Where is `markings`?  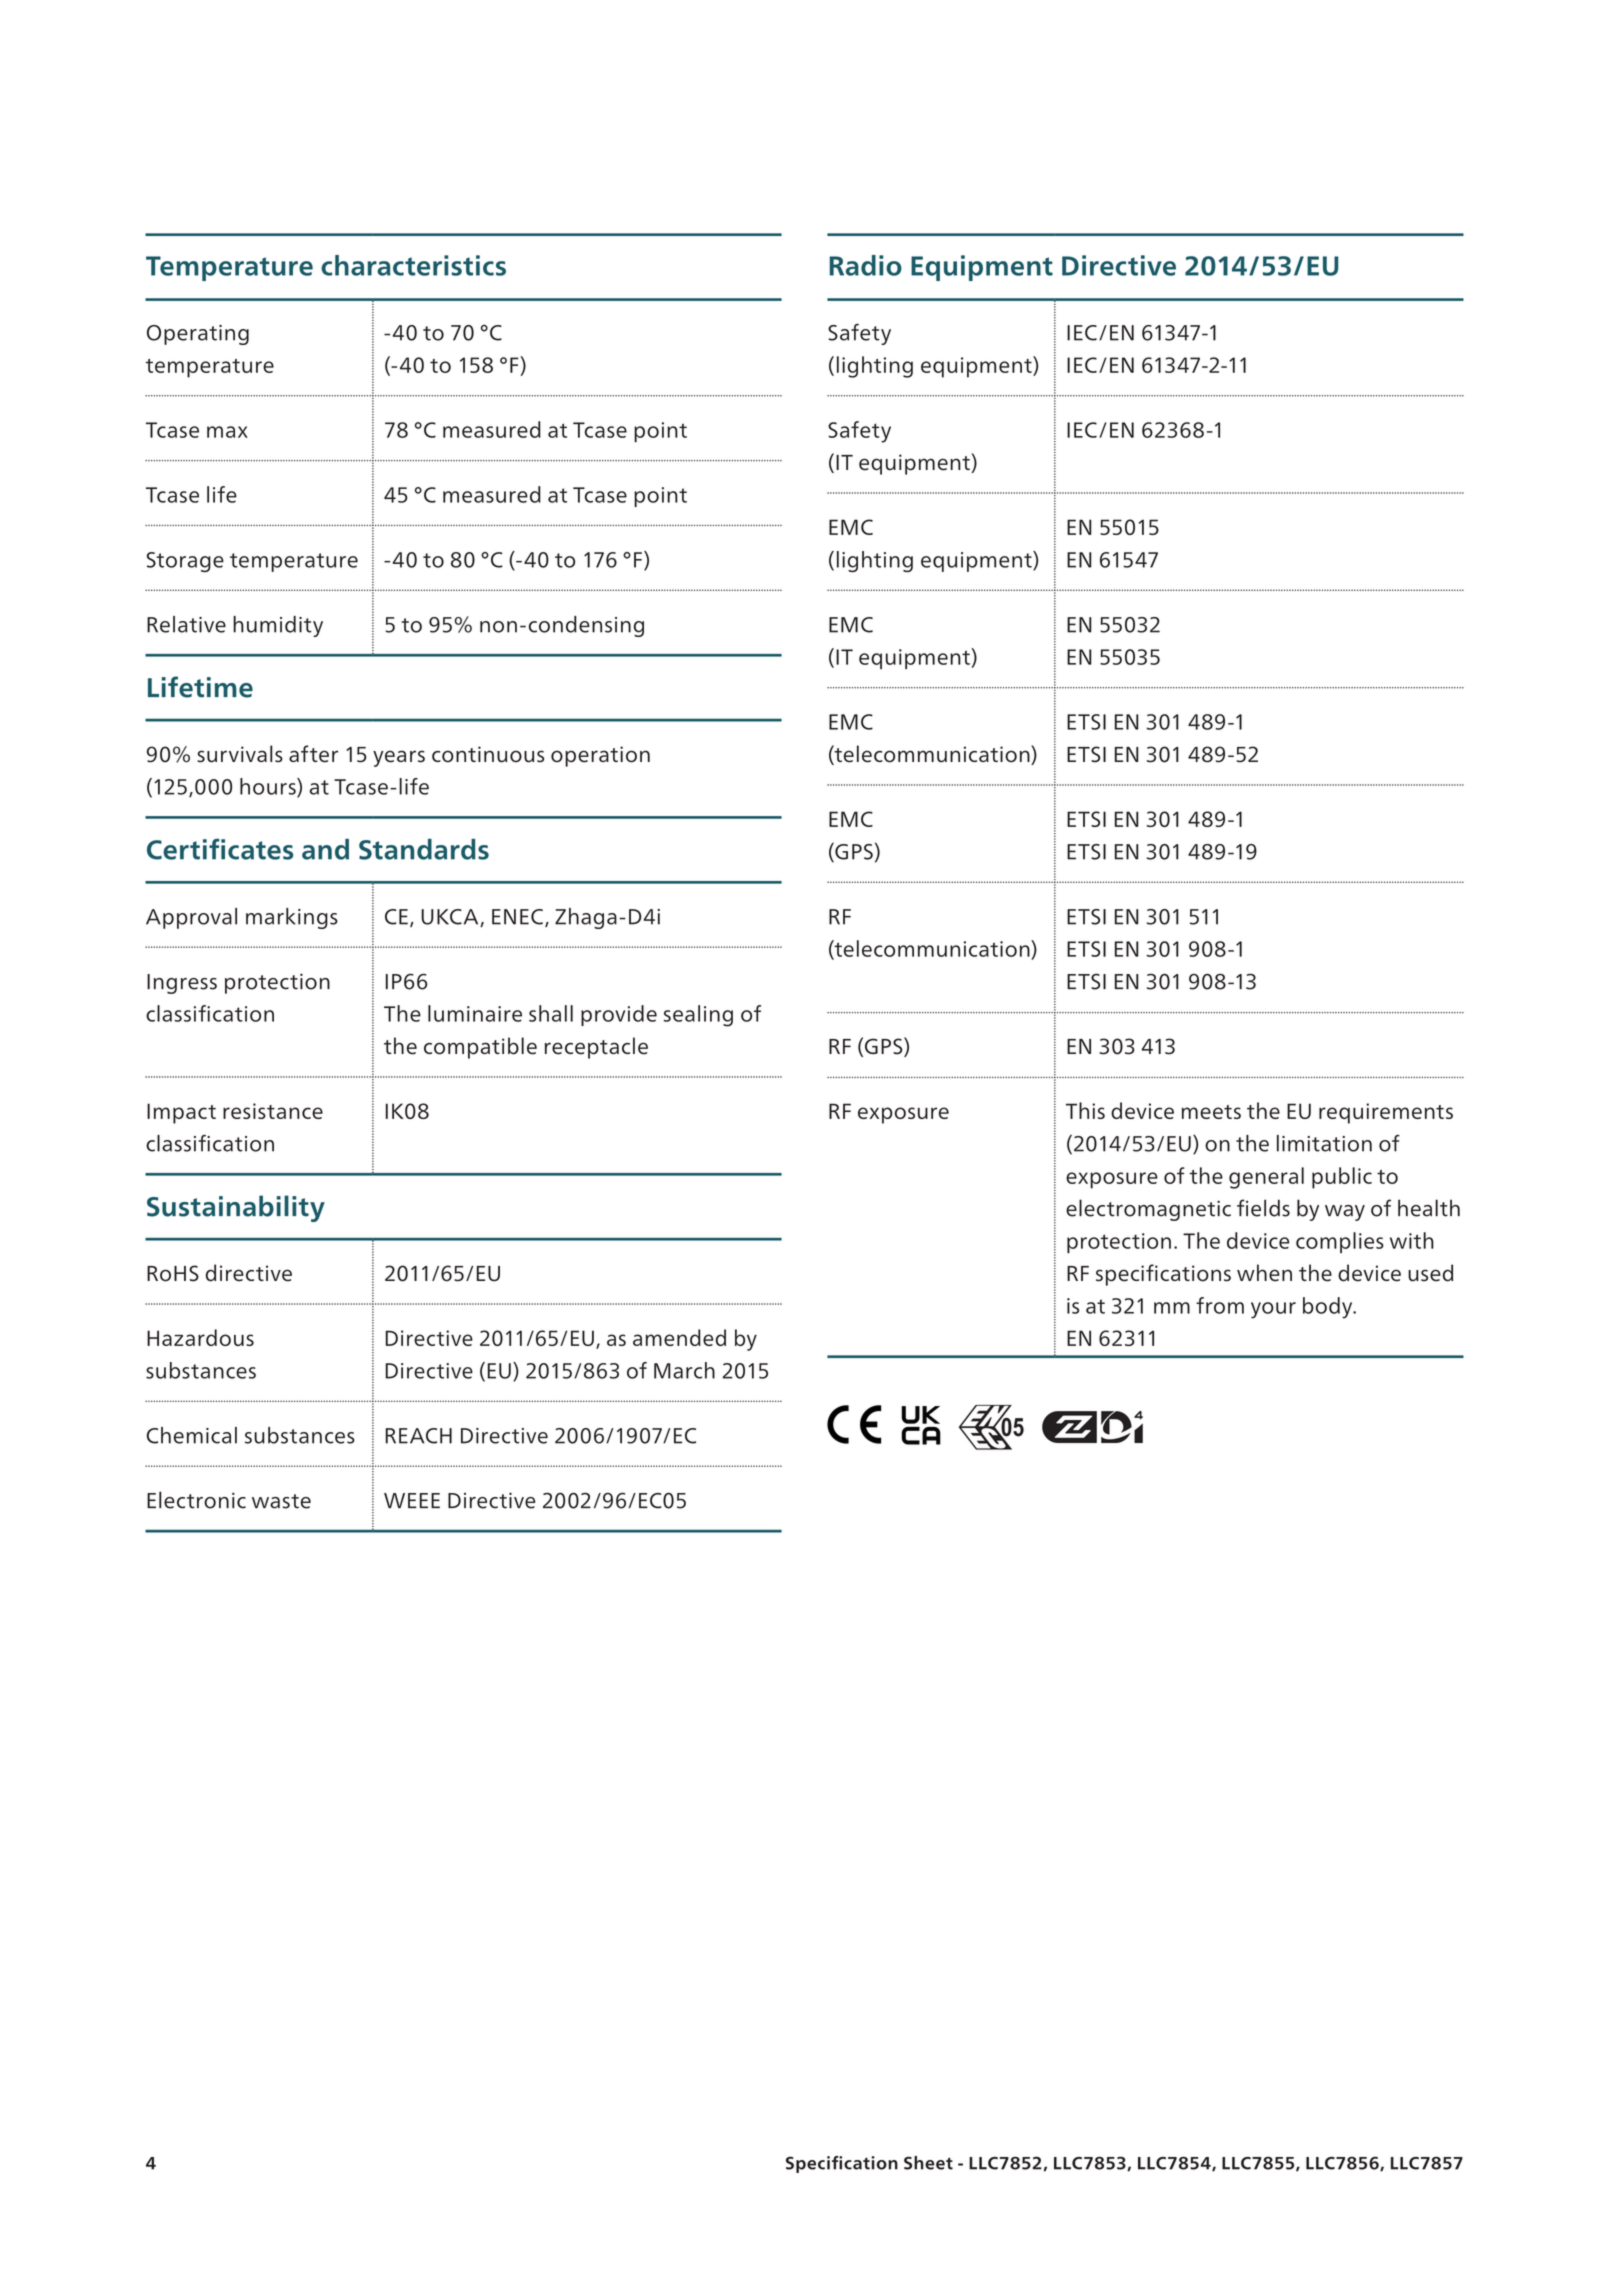
markings is located at coordinates (292, 918).
